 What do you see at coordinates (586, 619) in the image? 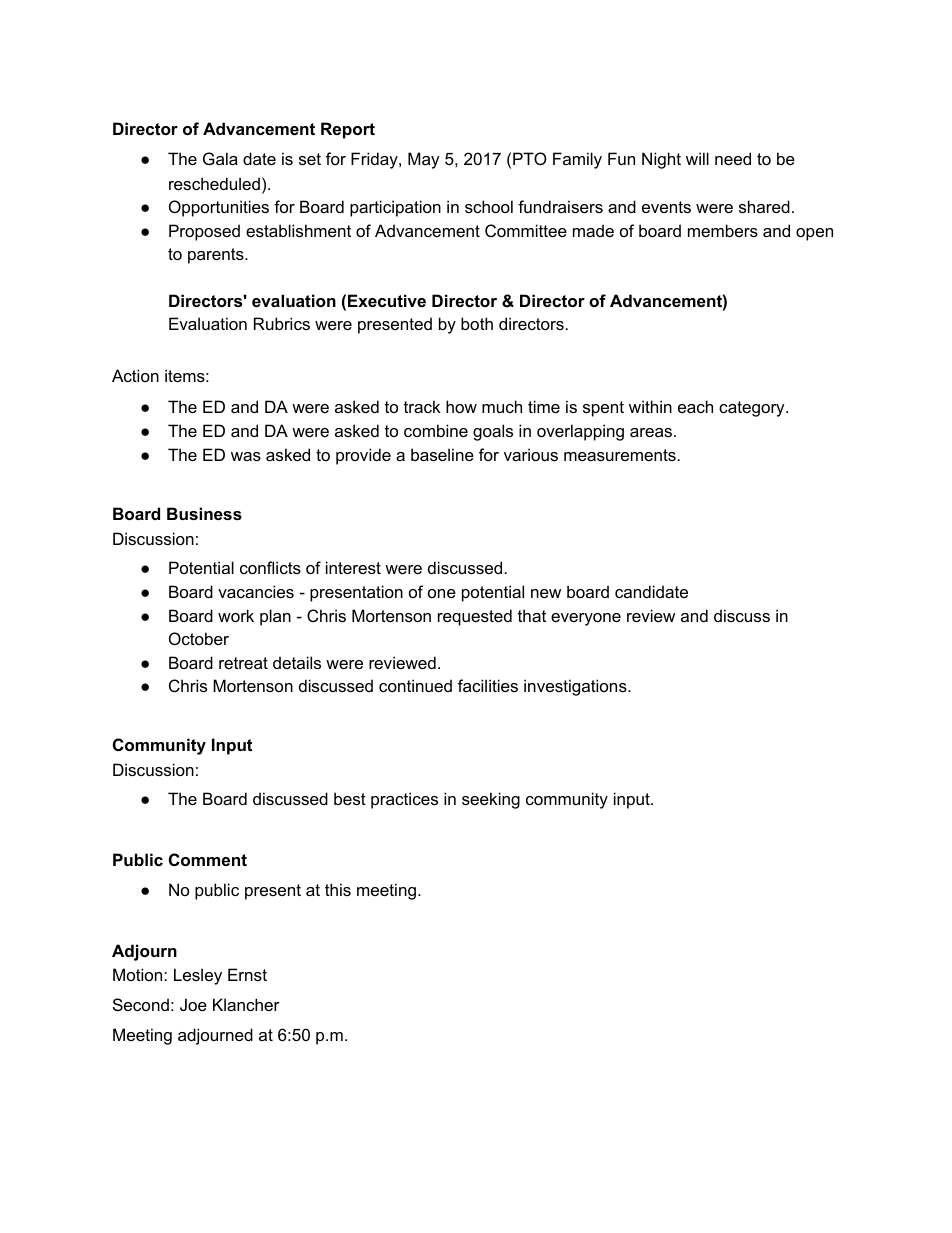
I see `everyone` at bounding box center [586, 619].
